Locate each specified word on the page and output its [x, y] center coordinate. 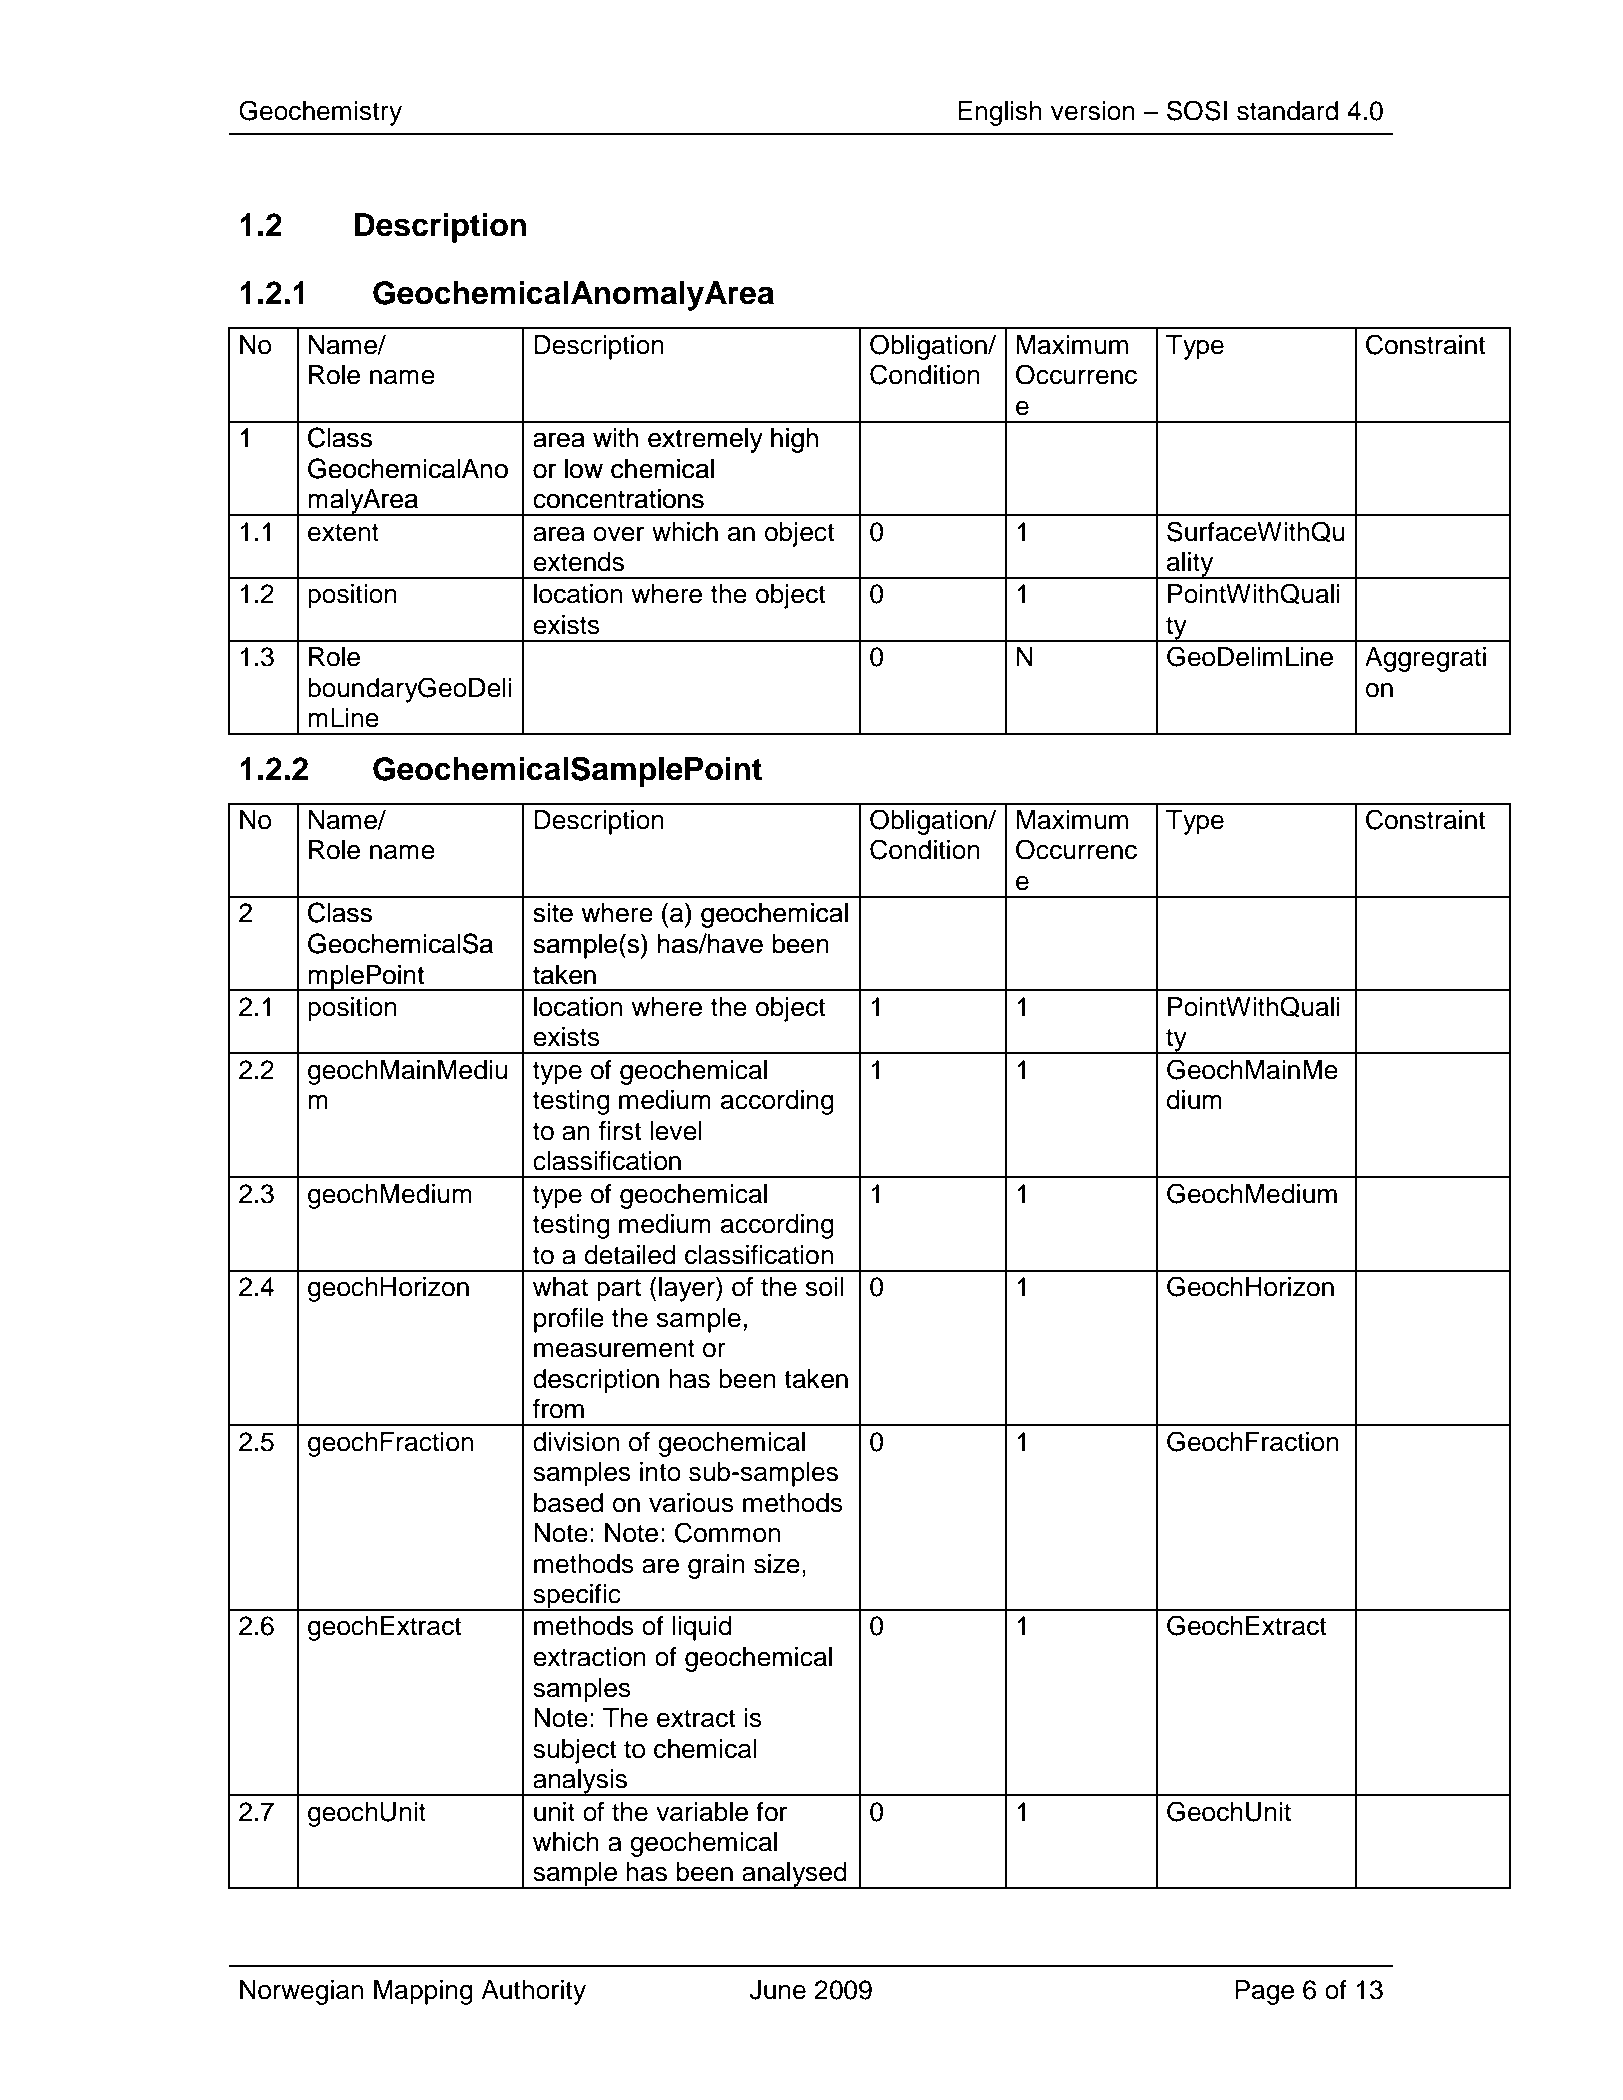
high [794, 440]
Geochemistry [320, 113]
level [676, 1131]
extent [343, 532]
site [553, 913]
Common [727, 1532]
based [568, 1503]
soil [825, 1287]
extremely [705, 440]
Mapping [423, 1992]
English [1000, 113]
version [1093, 111]
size [777, 1564]
